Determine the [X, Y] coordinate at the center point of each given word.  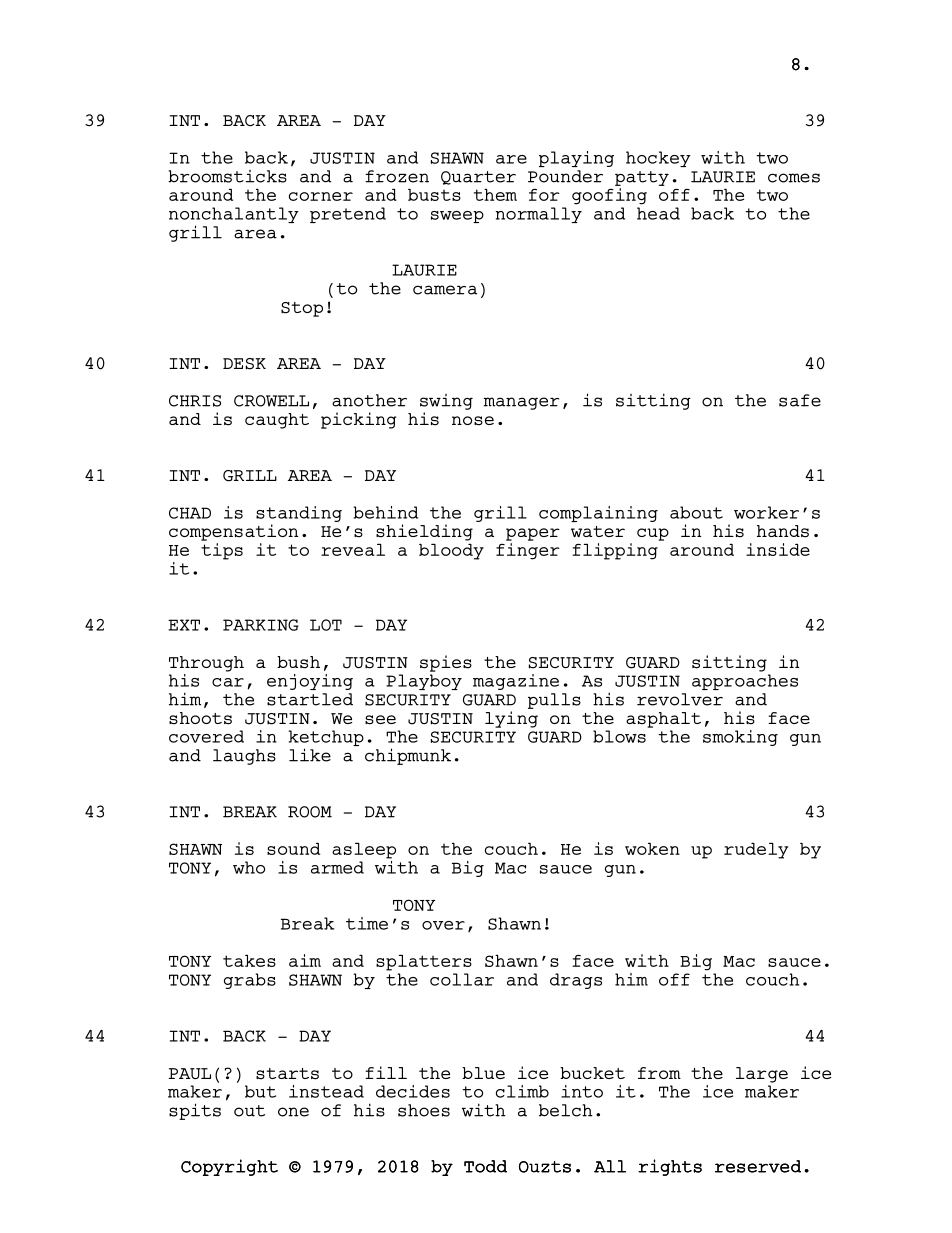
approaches [745, 682]
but [260, 1091]
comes [794, 178]
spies [446, 663]
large [762, 1075]
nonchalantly [234, 216]
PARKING [261, 625]
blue [483, 1073]
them [495, 194]
